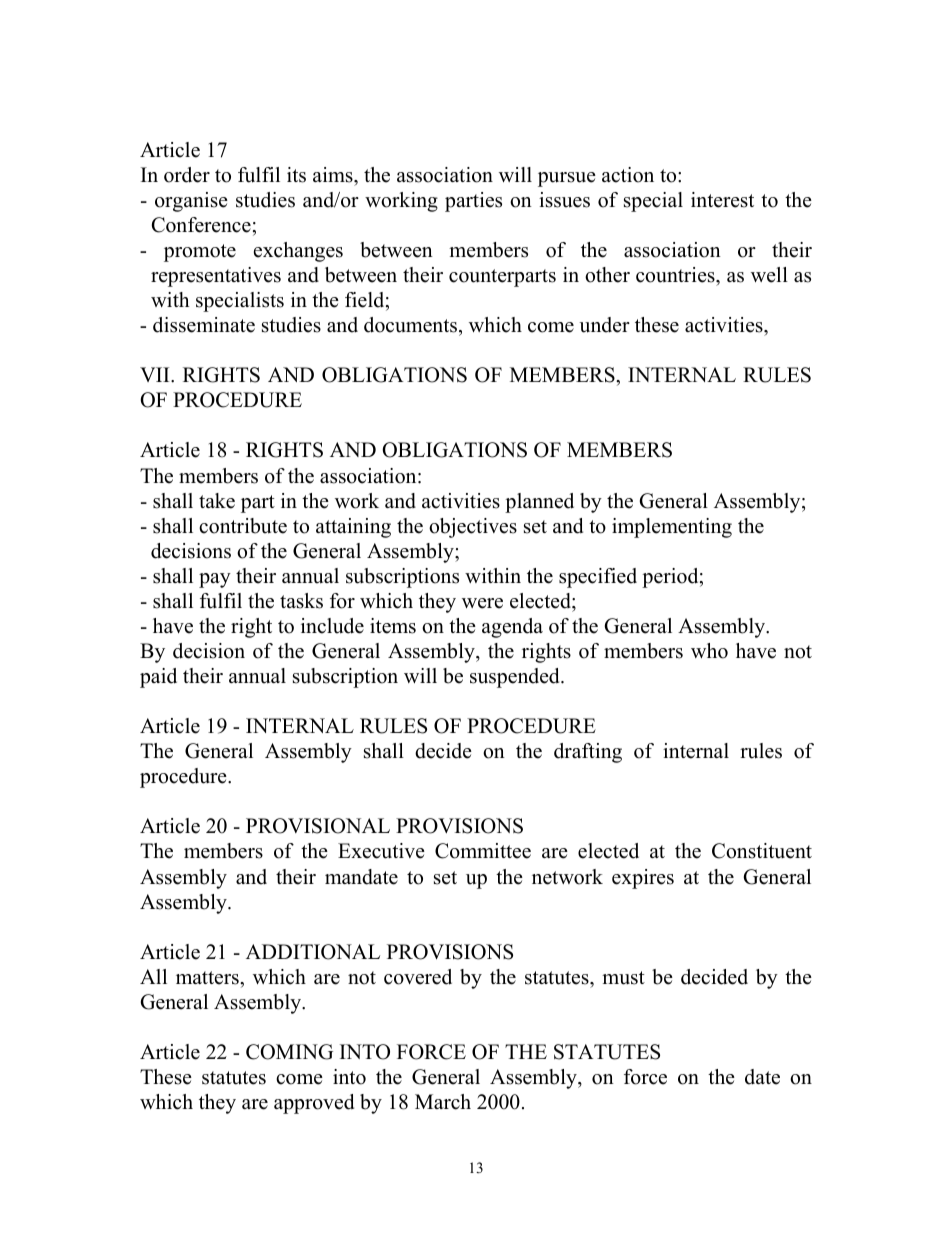  Describe the element at coordinates (289, 1052) in the screenshot. I see `COMING` at that location.
